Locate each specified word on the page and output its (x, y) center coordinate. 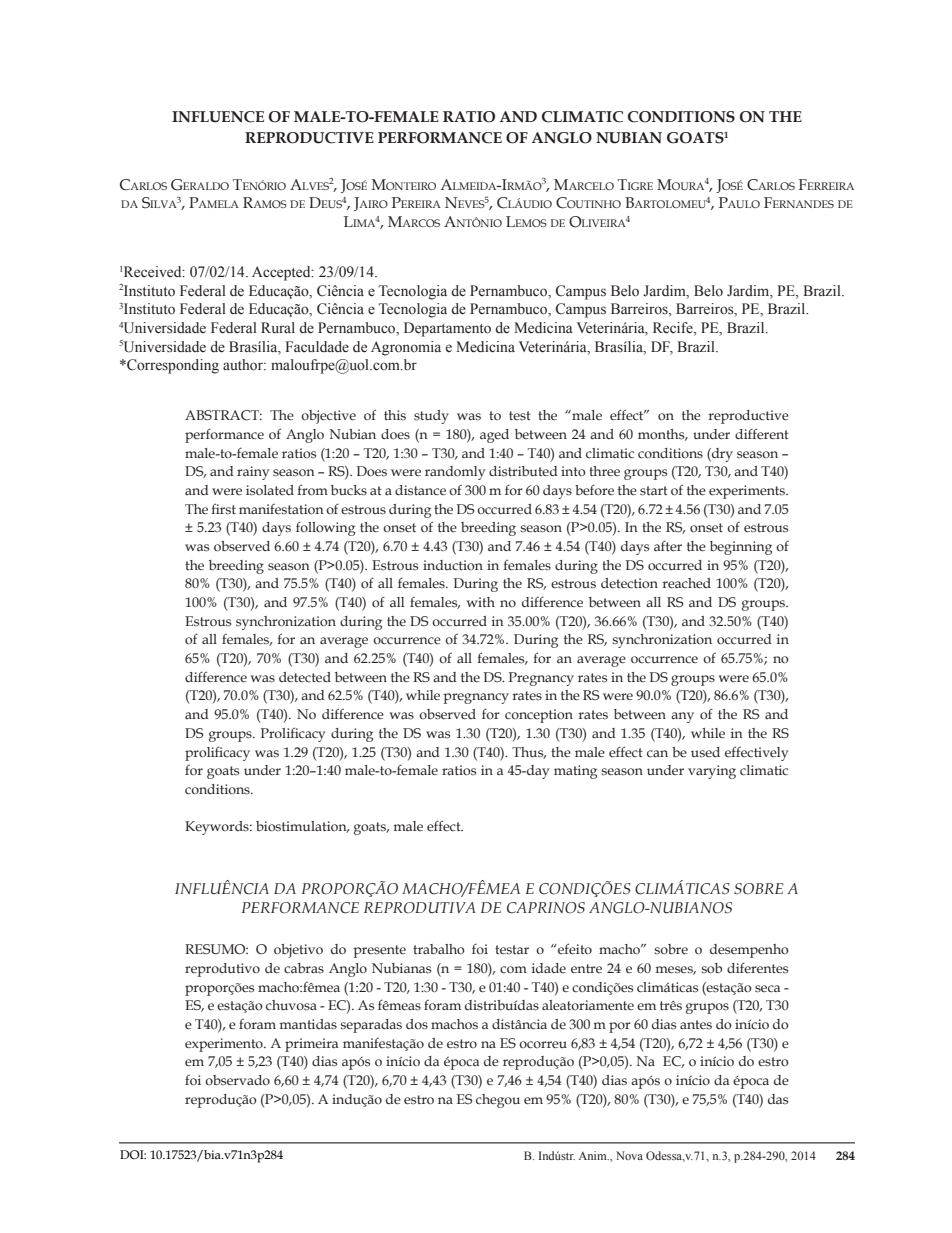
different (762, 433)
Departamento (447, 329)
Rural (278, 327)
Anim (594, 1155)
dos (417, 1024)
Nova (629, 1155)
